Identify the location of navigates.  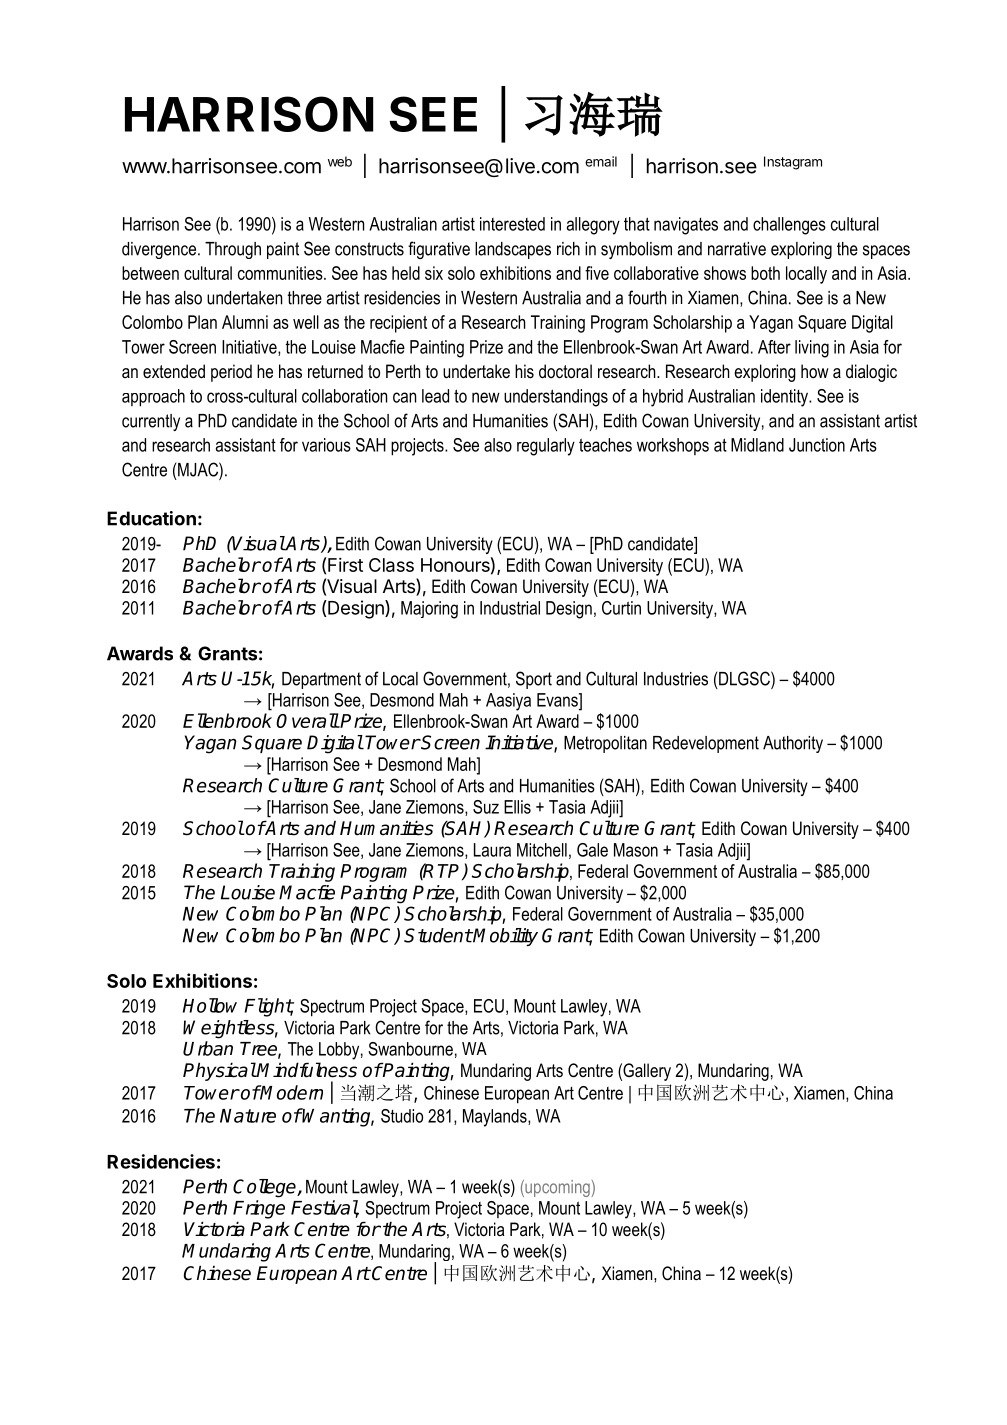
(686, 226).
